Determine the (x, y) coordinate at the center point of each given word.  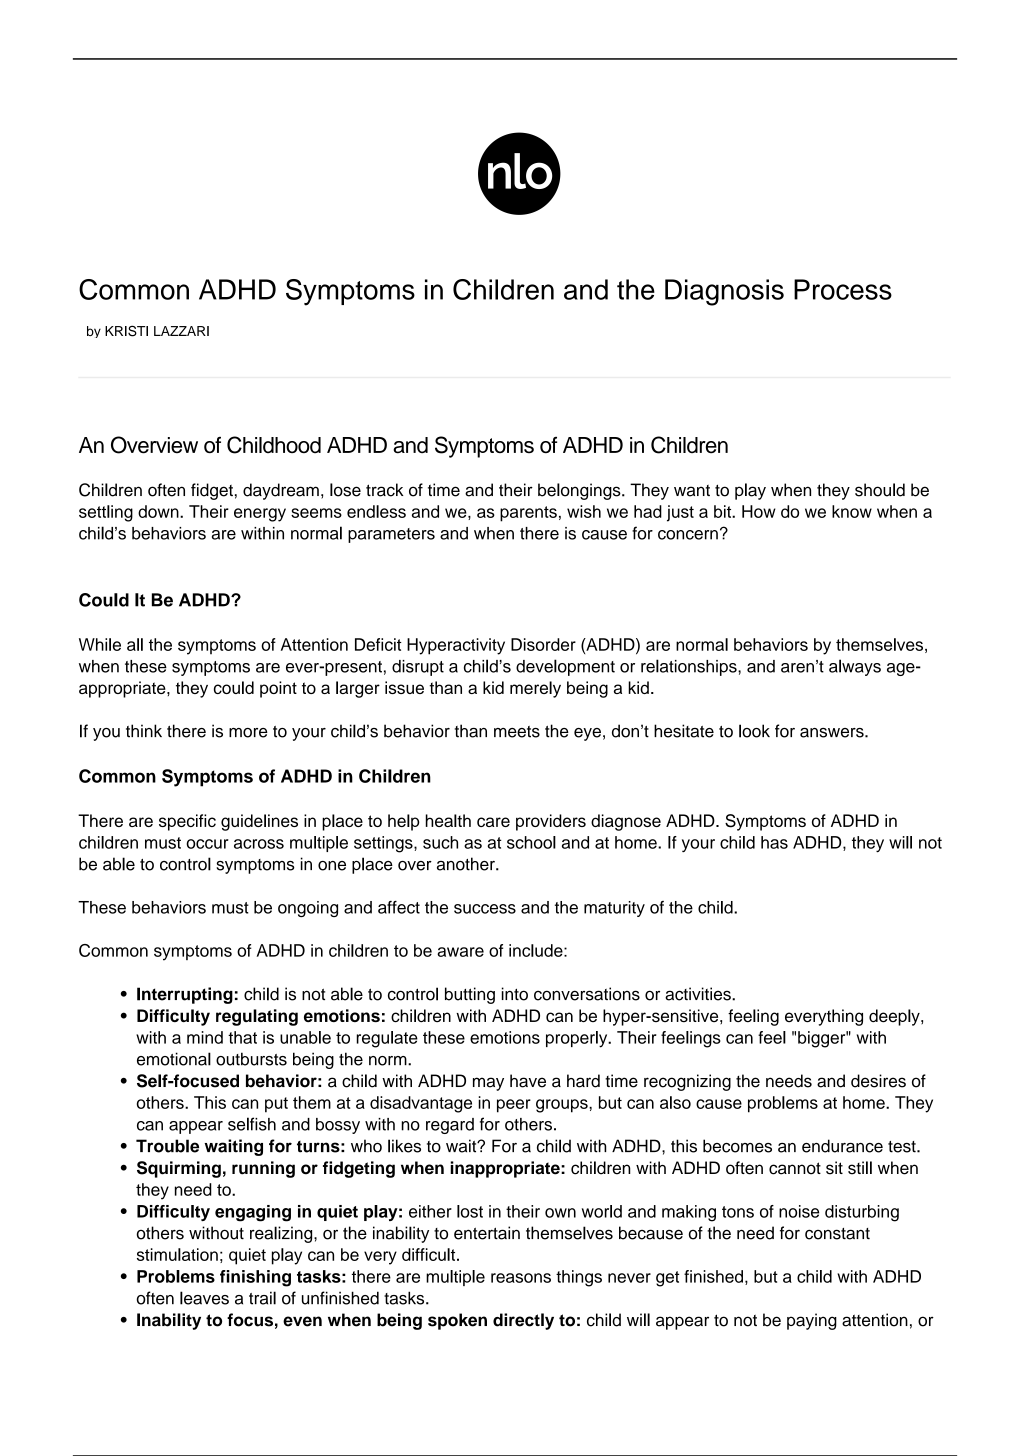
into (514, 994)
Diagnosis (724, 292)
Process (843, 289)
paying (812, 1321)
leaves (204, 1298)
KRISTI (126, 331)
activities (699, 994)
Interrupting (185, 995)
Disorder (543, 644)
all (135, 644)
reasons (521, 1278)
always (855, 667)
